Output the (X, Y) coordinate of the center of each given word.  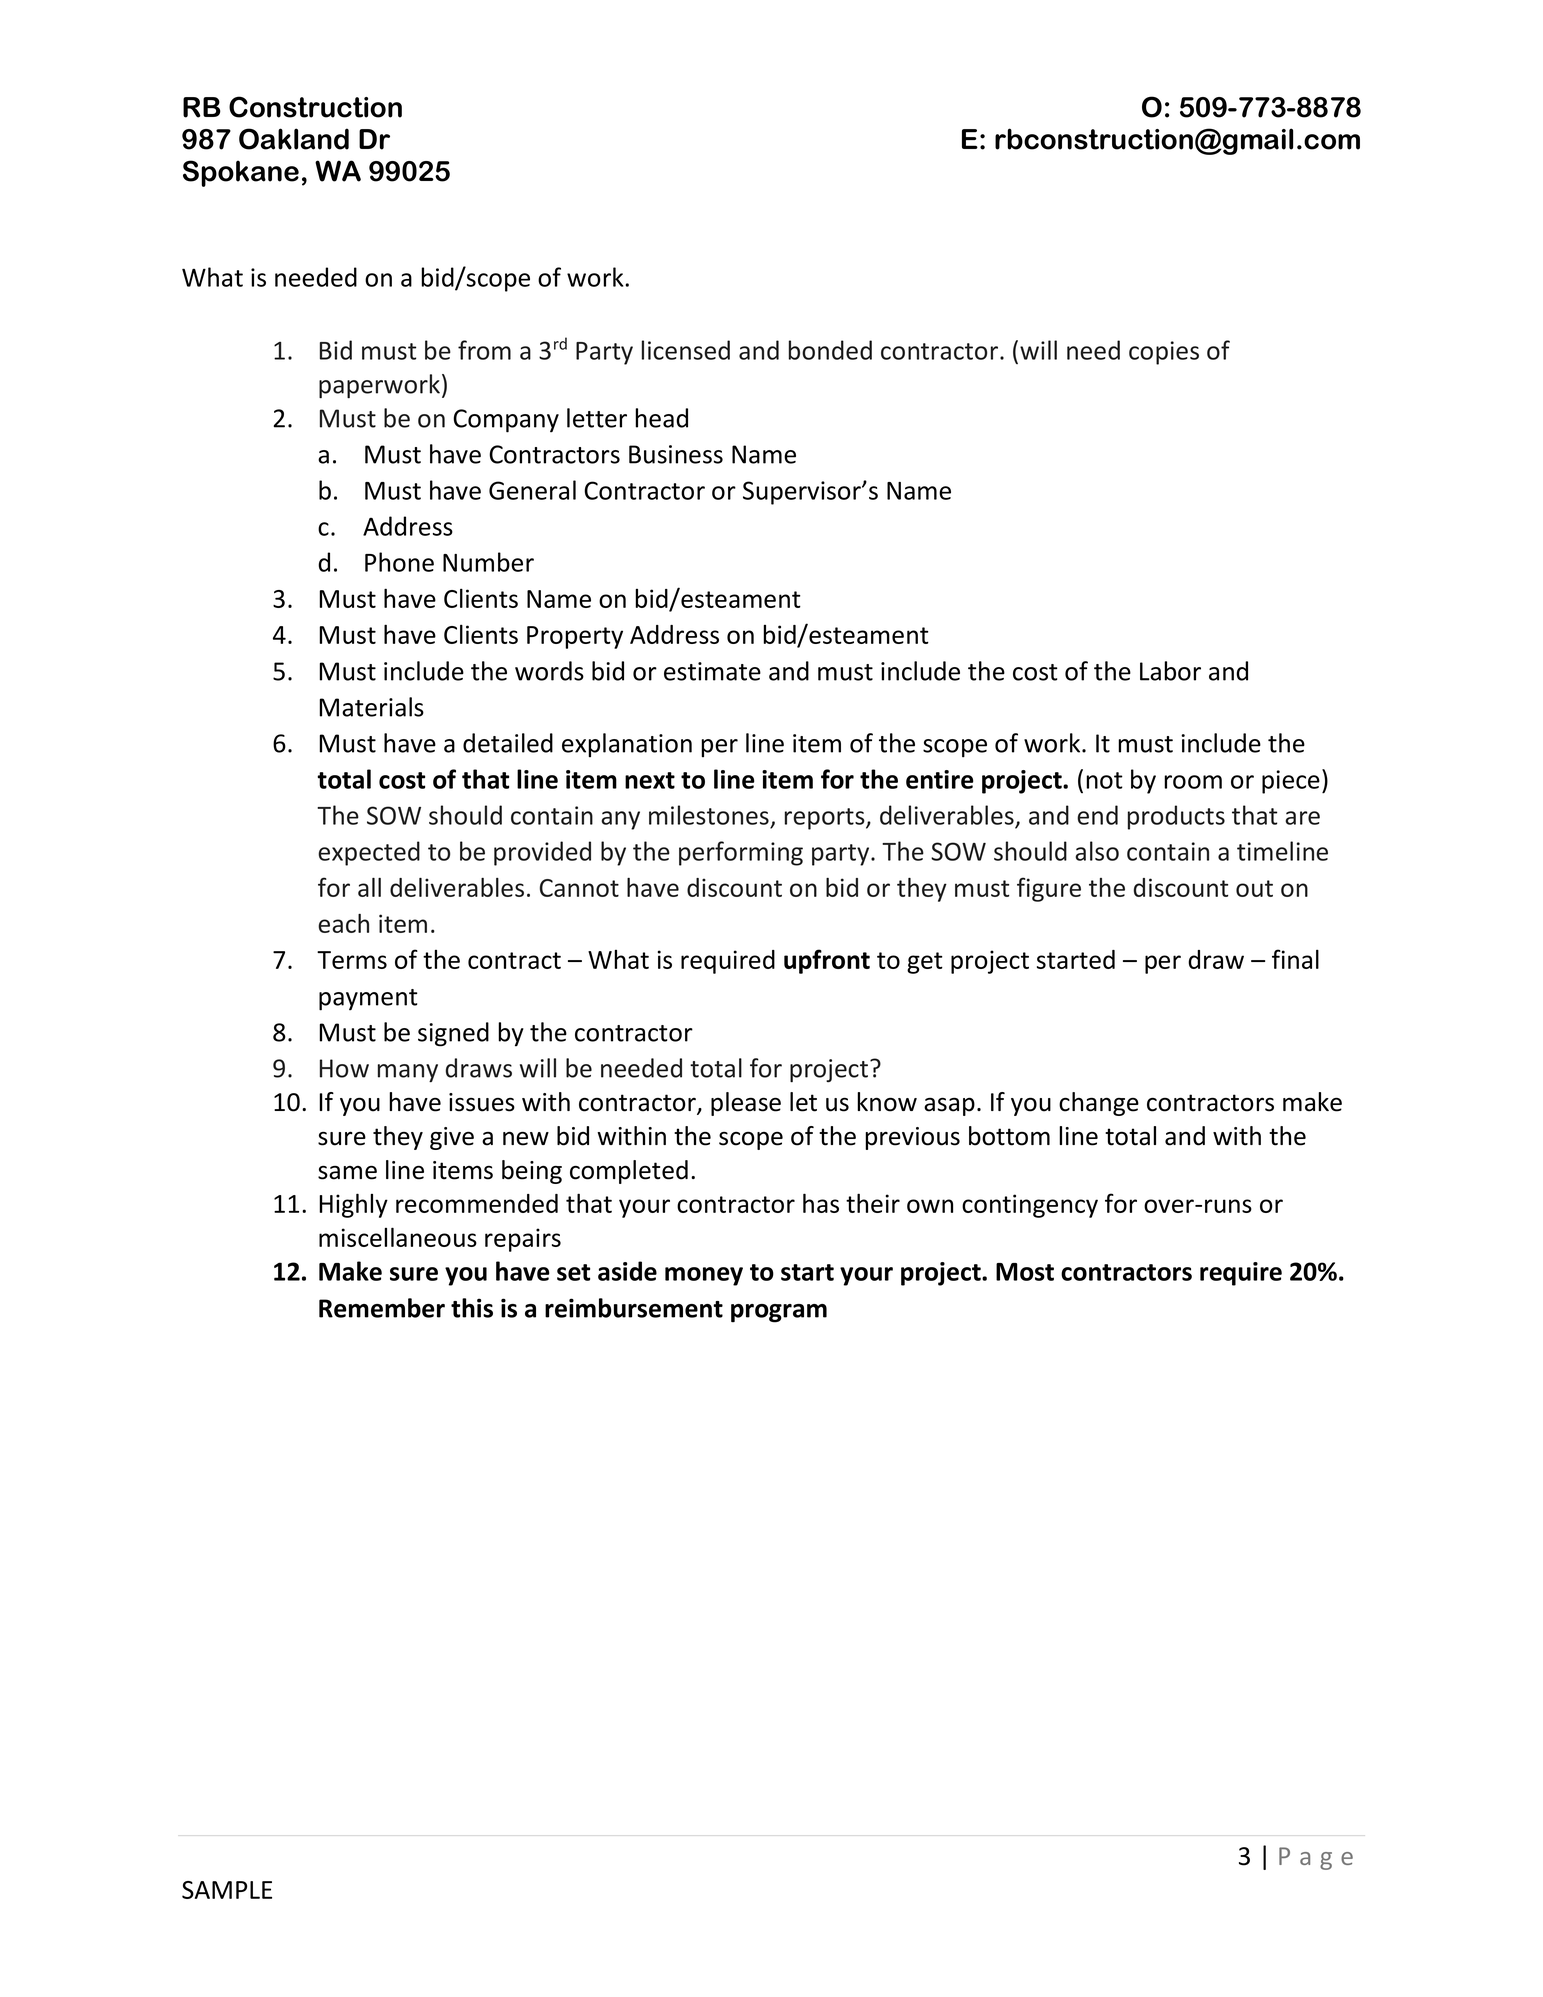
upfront (827, 961)
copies (1164, 353)
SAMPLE (227, 1890)
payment (368, 1000)
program (779, 1313)
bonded (830, 350)
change (1099, 1104)
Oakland (294, 139)
